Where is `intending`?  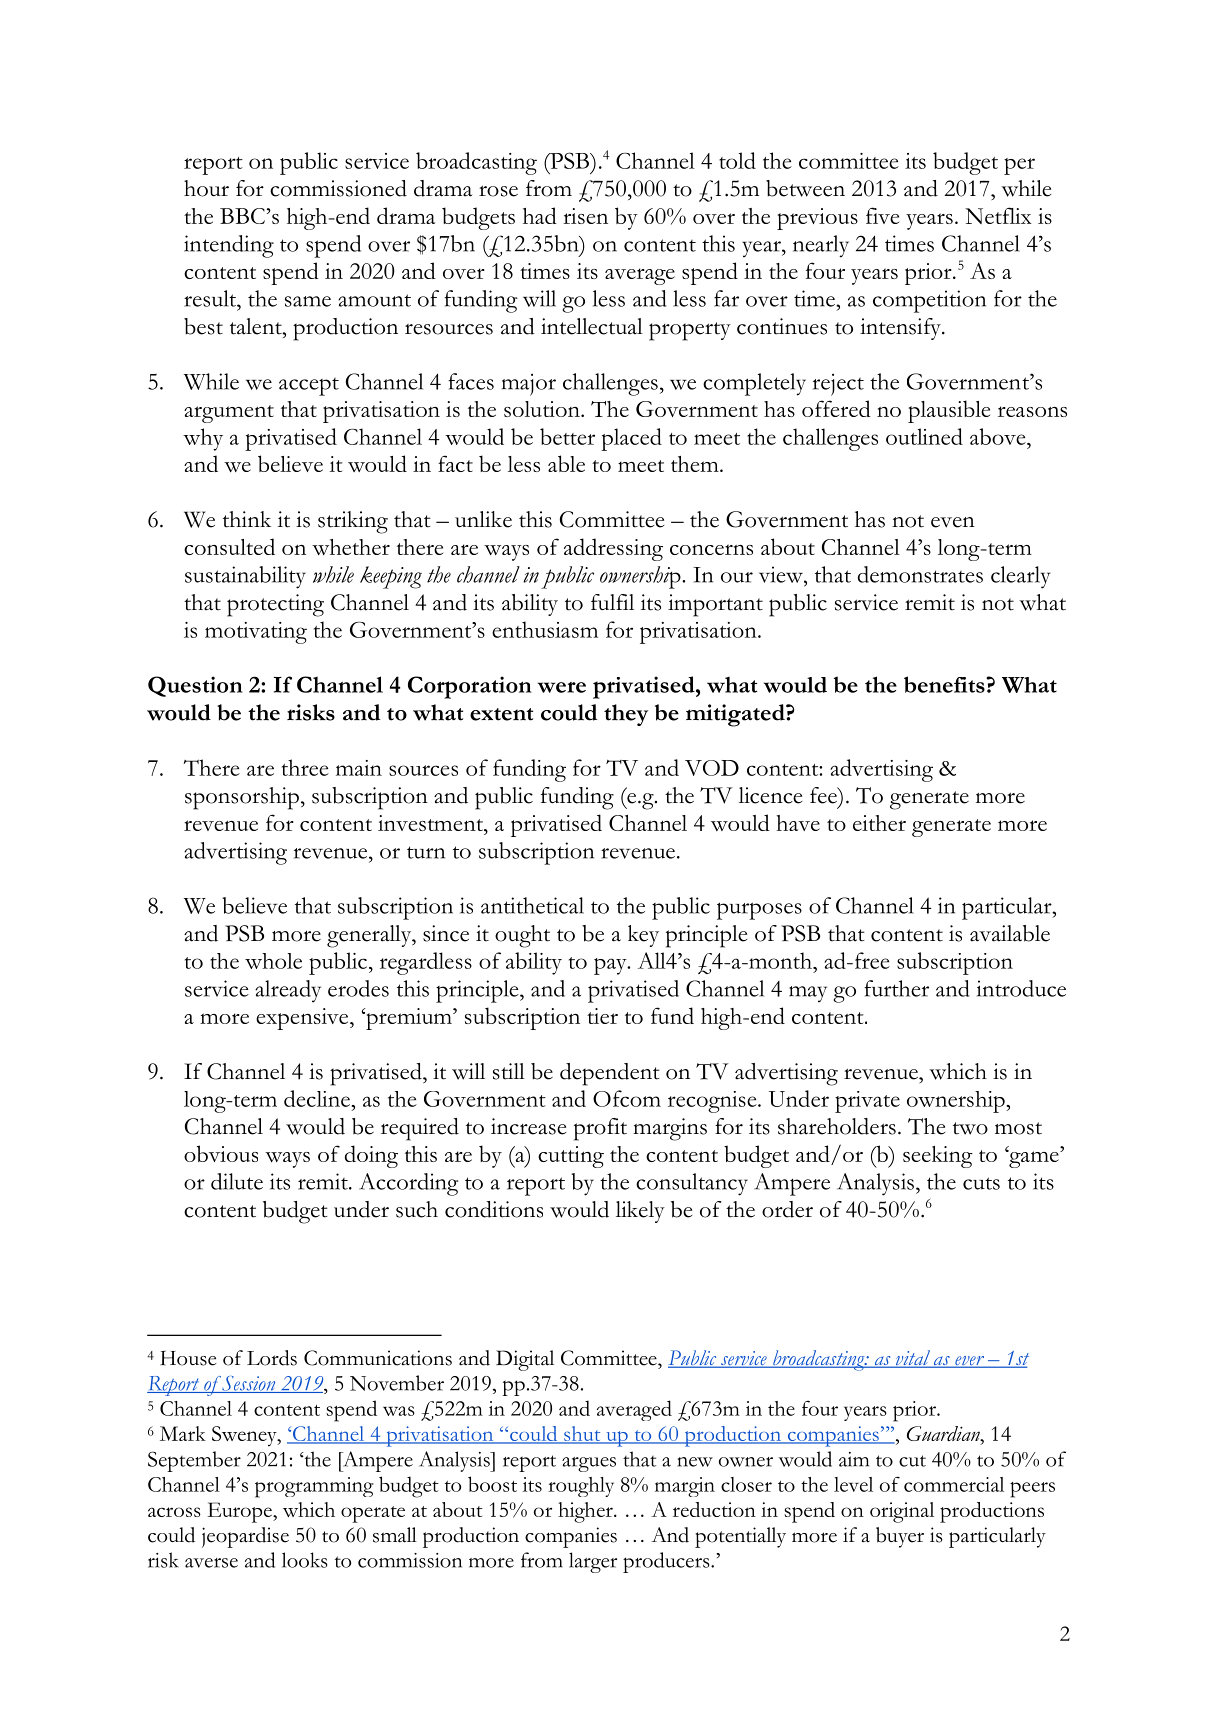 intending is located at coordinates (229, 246).
